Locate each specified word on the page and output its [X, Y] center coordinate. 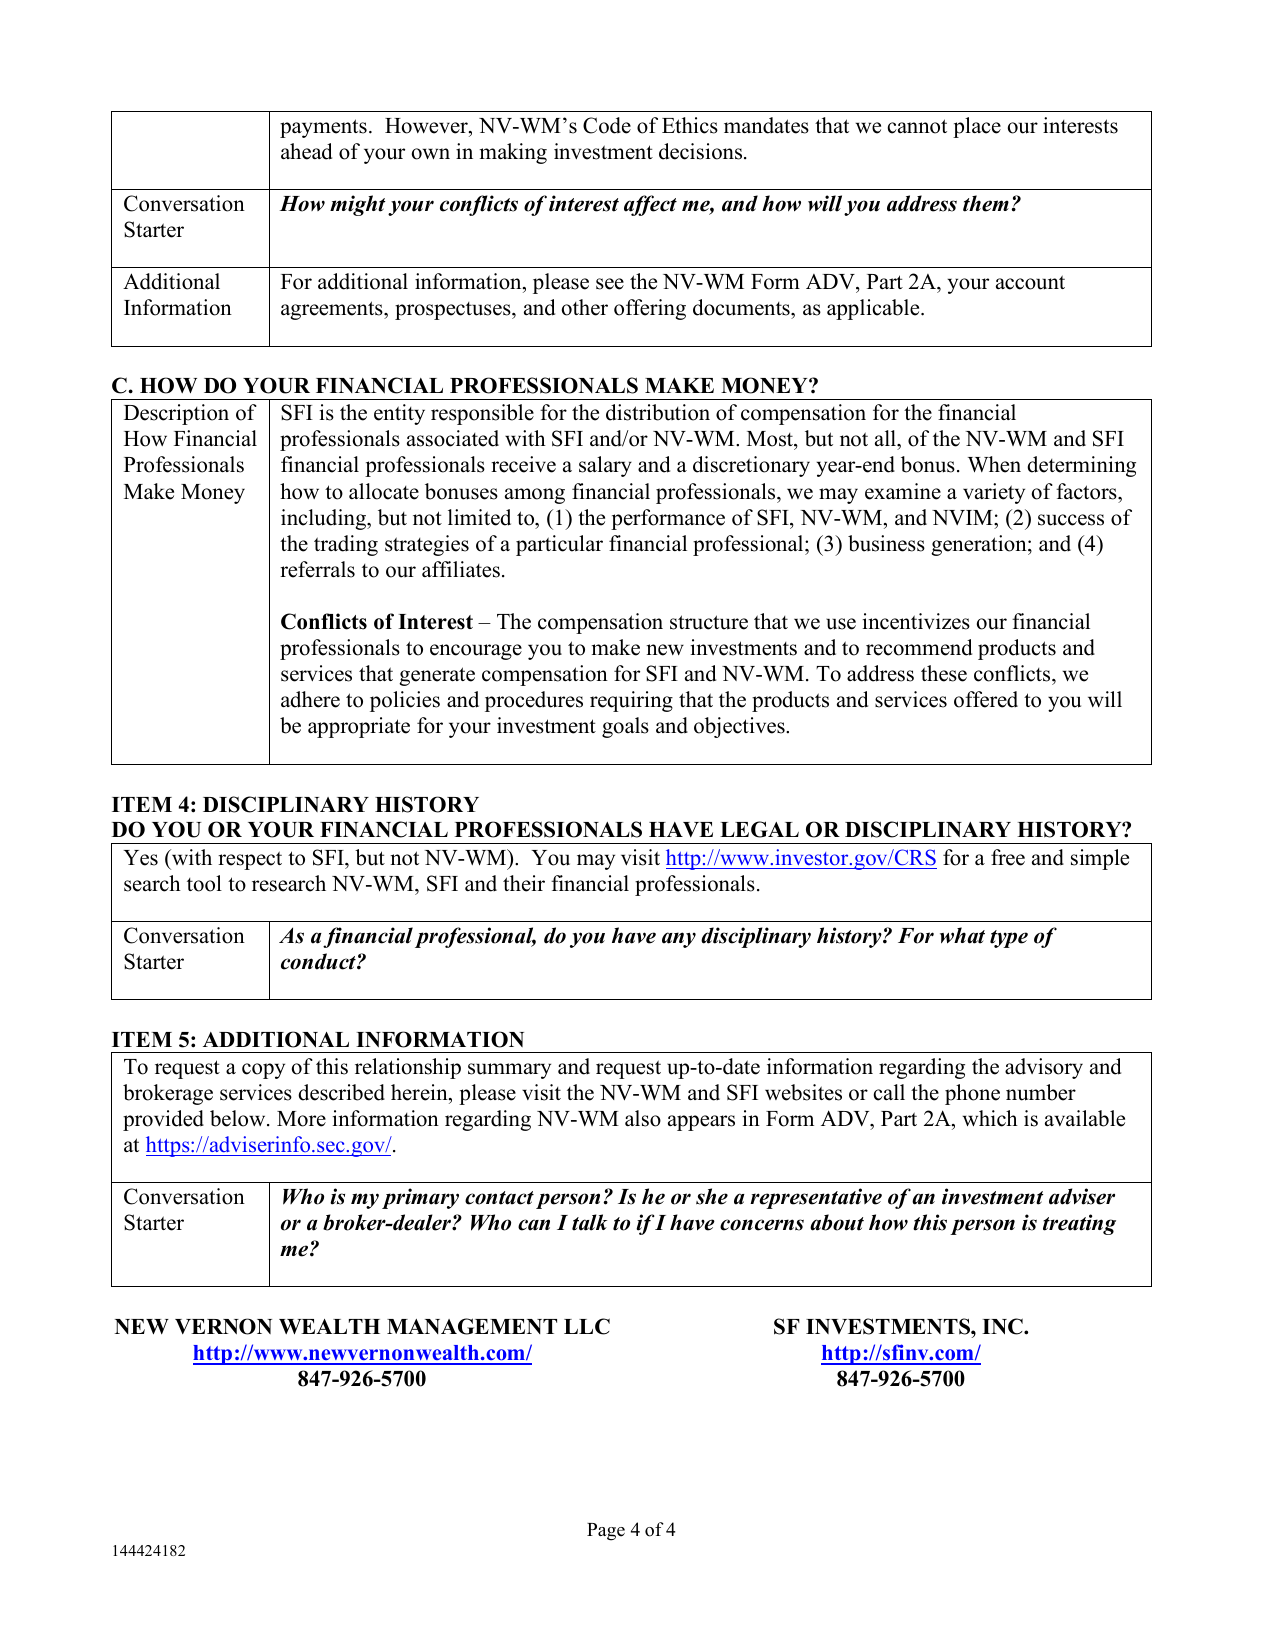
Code [607, 125]
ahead [306, 151]
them [986, 203]
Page [606, 1532]
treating [1079, 1224]
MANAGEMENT [472, 1326]
